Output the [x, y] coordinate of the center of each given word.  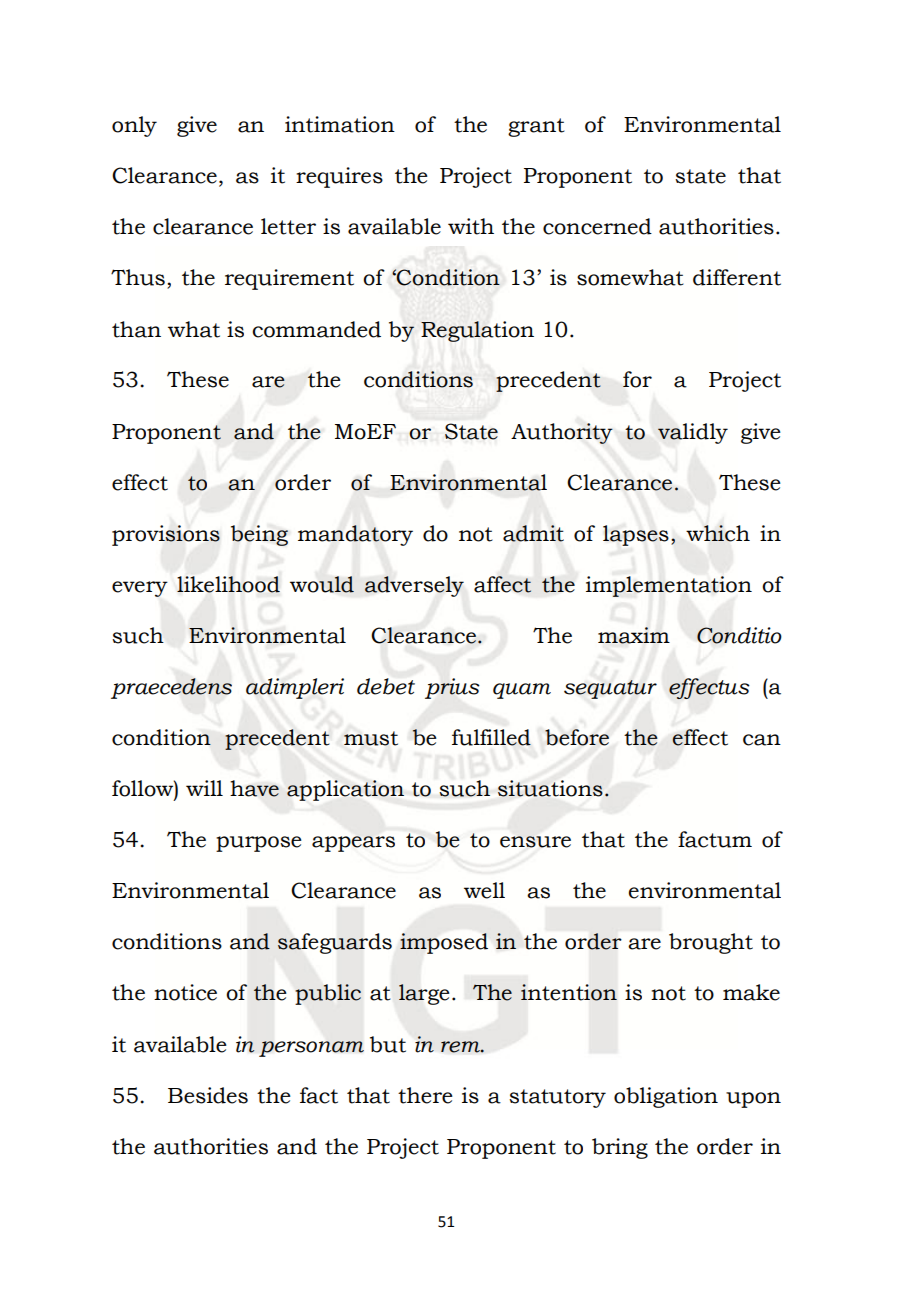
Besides [208, 1095]
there [425, 1095]
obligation [666, 1097]
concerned [597, 226]
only [134, 126]
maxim [634, 635]
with [471, 226]
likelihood [228, 584]
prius [452, 688]
